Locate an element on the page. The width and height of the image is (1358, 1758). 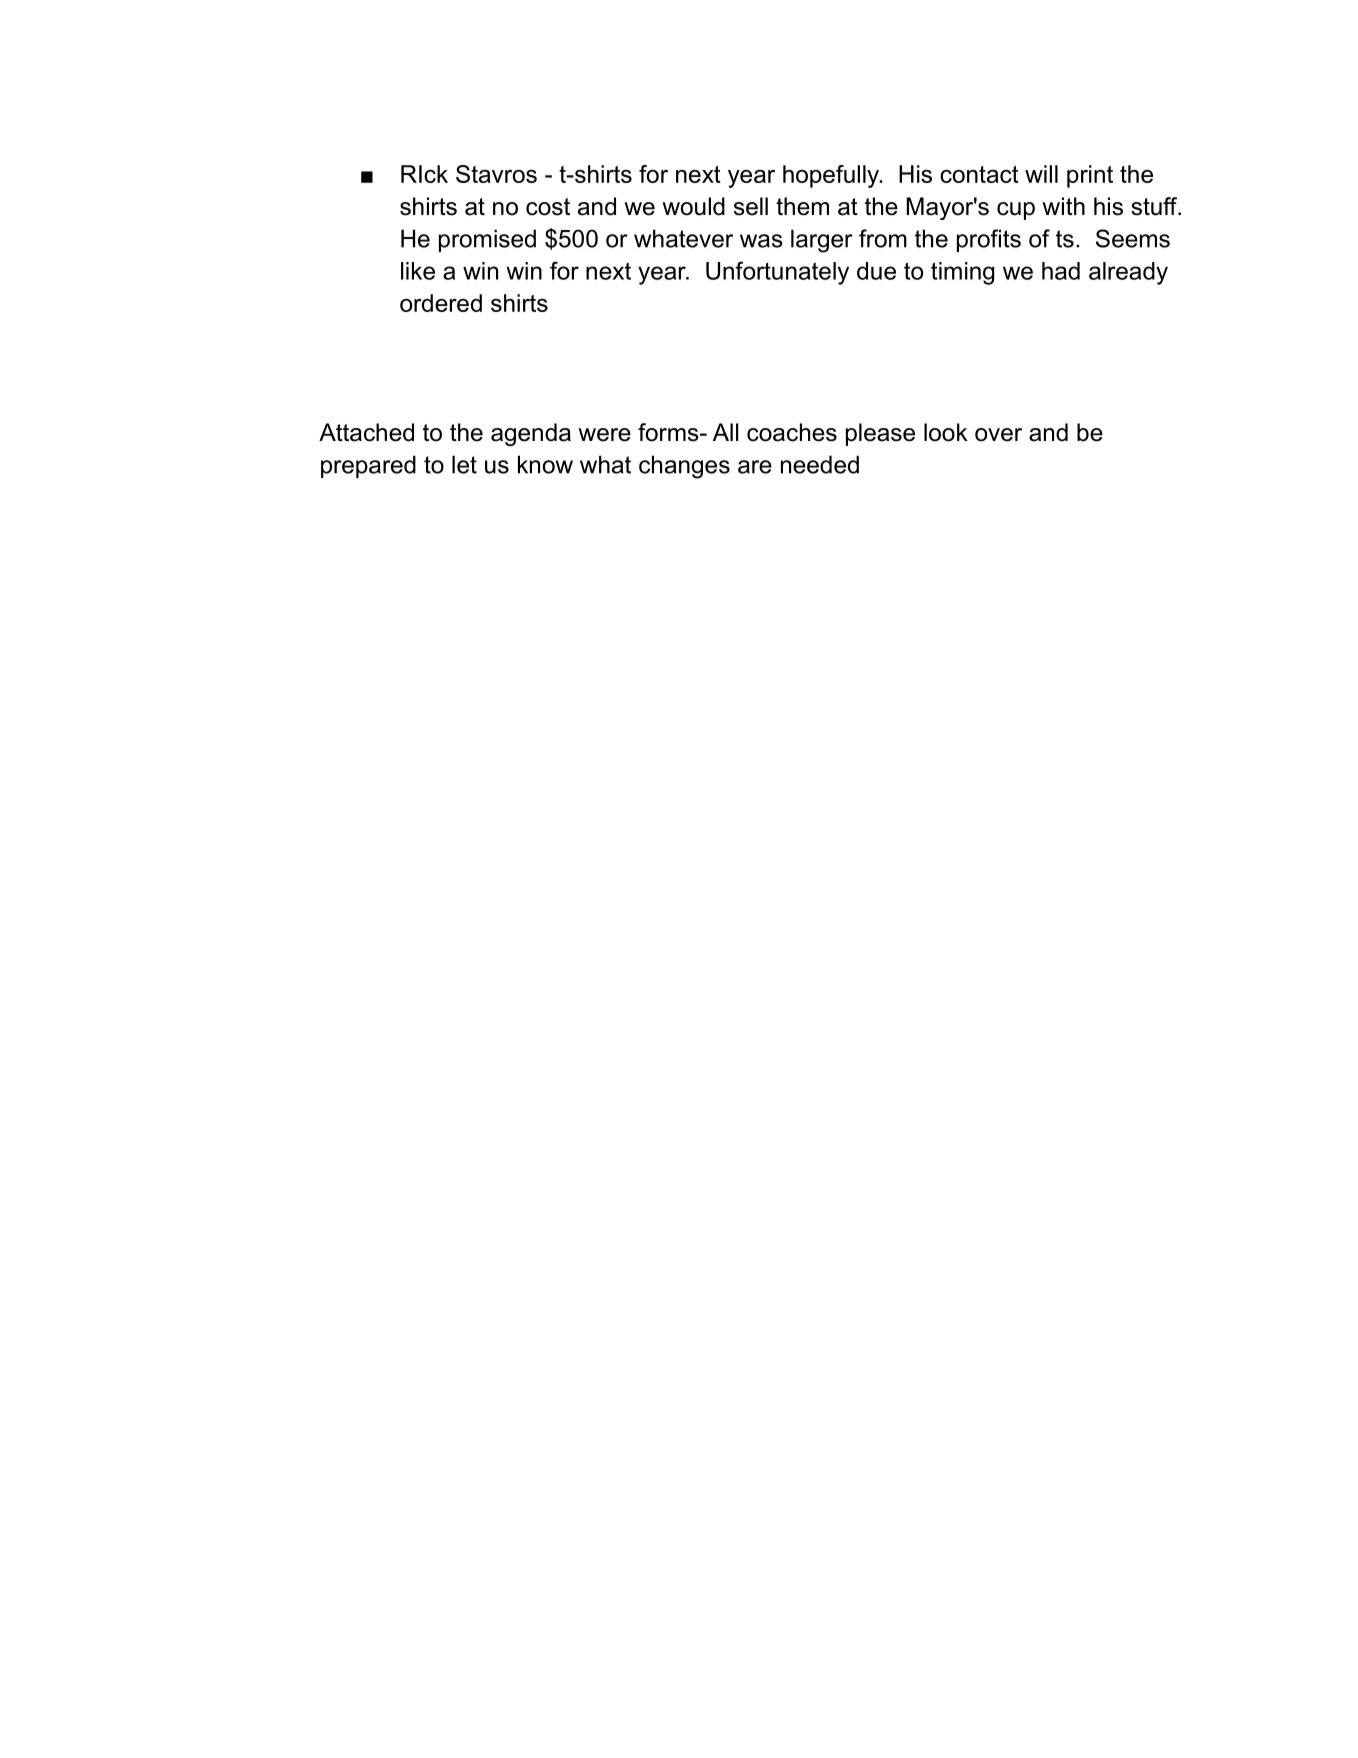
cost is located at coordinates (548, 207).
